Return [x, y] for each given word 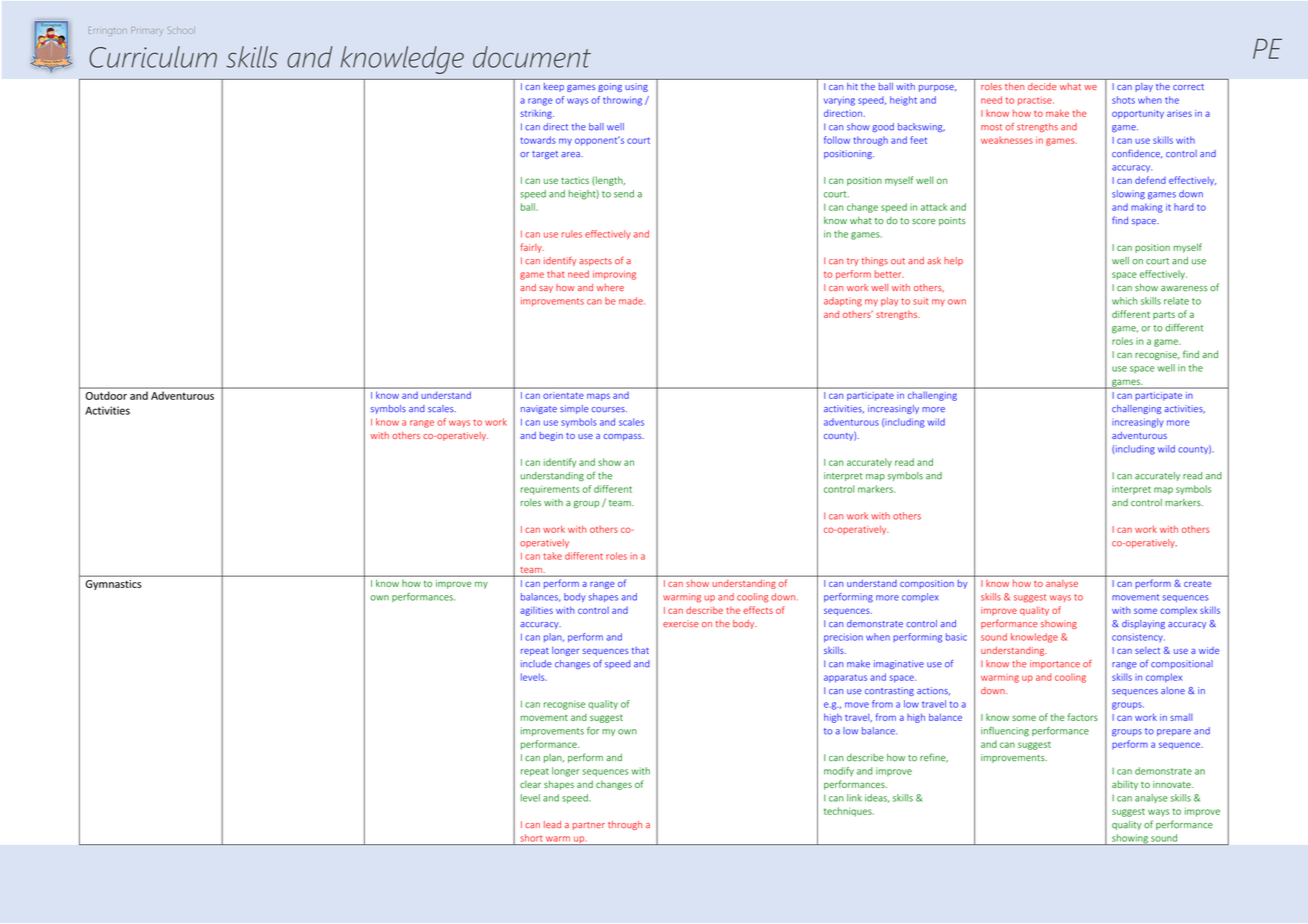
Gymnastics [113, 585]
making [1146, 208]
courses [609, 409]
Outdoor [106, 395]
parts [1164, 316]
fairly [532, 248]
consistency [1138, 637]
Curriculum [153, 57]
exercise [680, 623]
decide [1042, 86]
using [636, 87]
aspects [595, 262]
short [531, 838]
